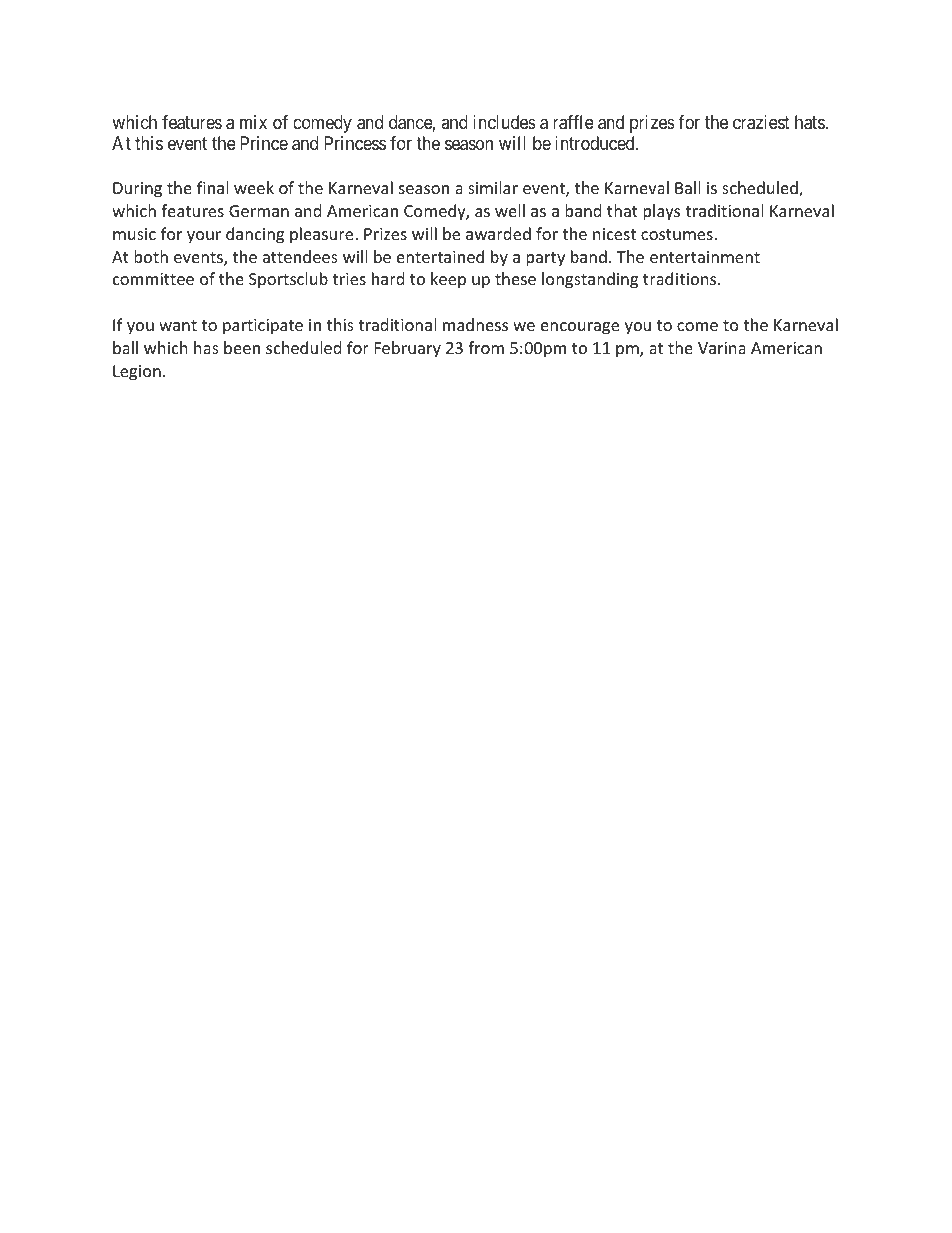  Describe the element at coordinates (137, 373) in the page. I see `Legion` at that location.
